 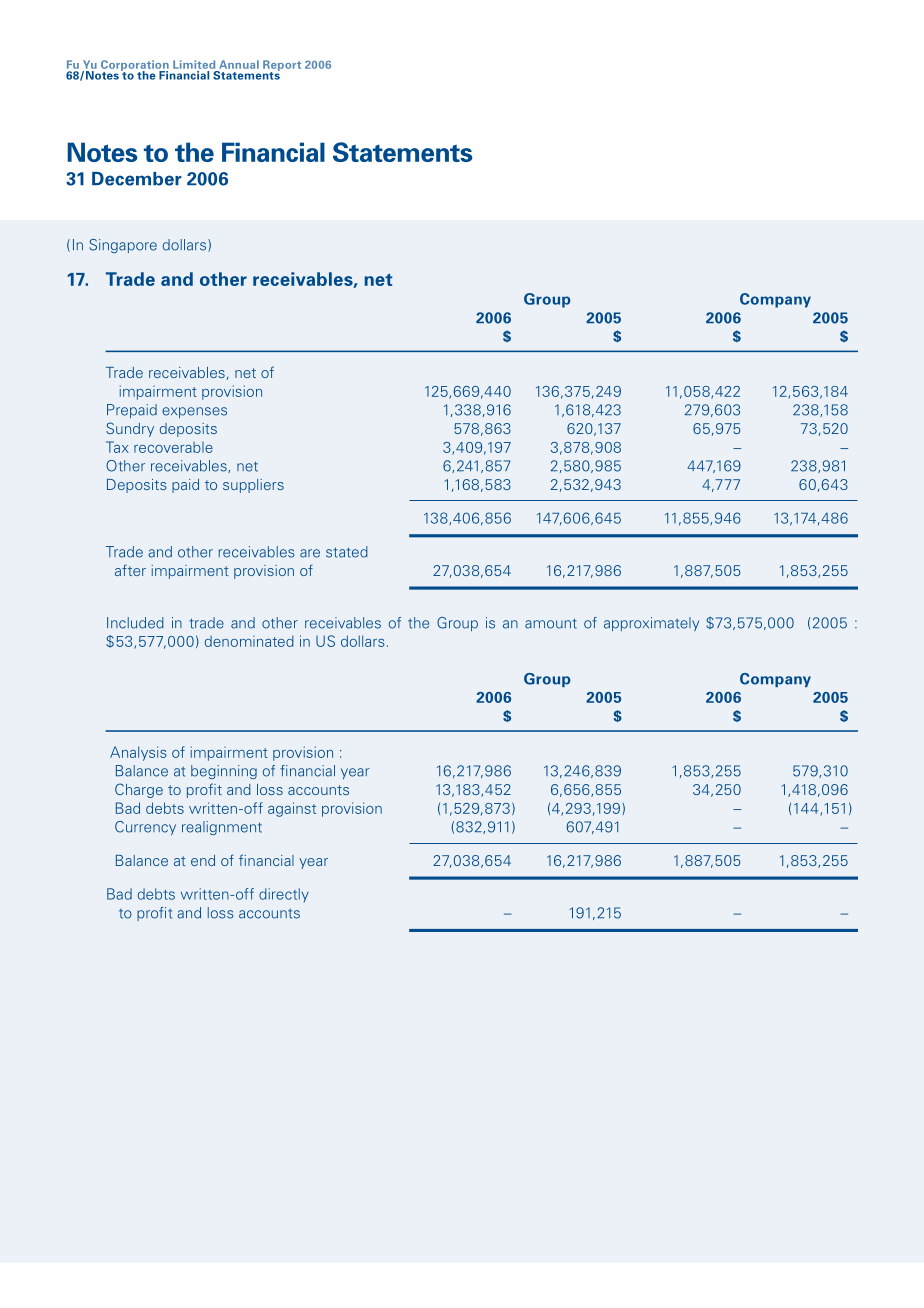 What do you see at coordinates (292, 809) in the image?
I see `against` at bounding box center [292, 809].
